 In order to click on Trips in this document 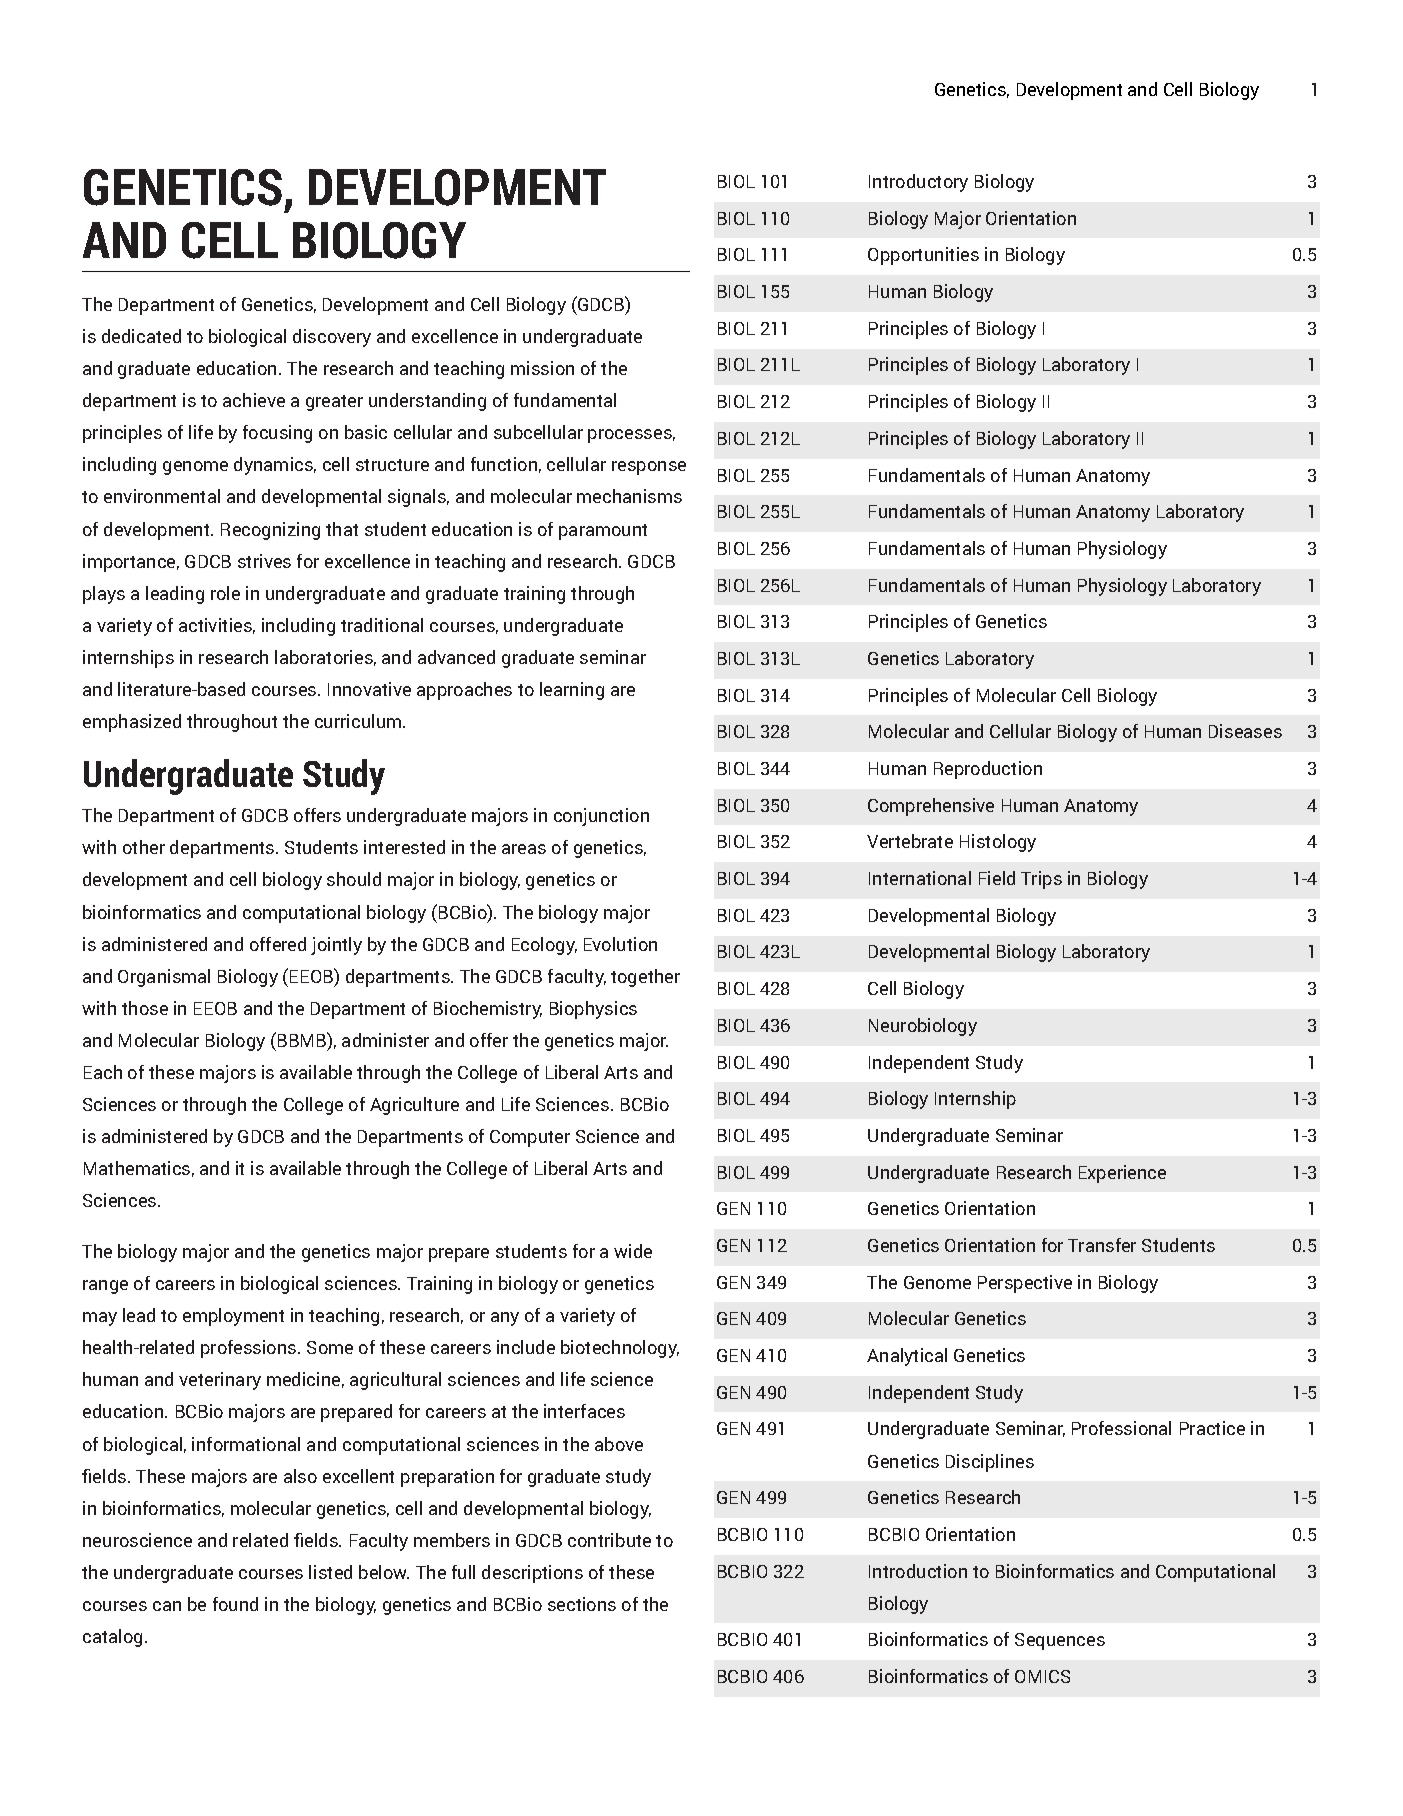, I will do `click(1041, 880)`.
